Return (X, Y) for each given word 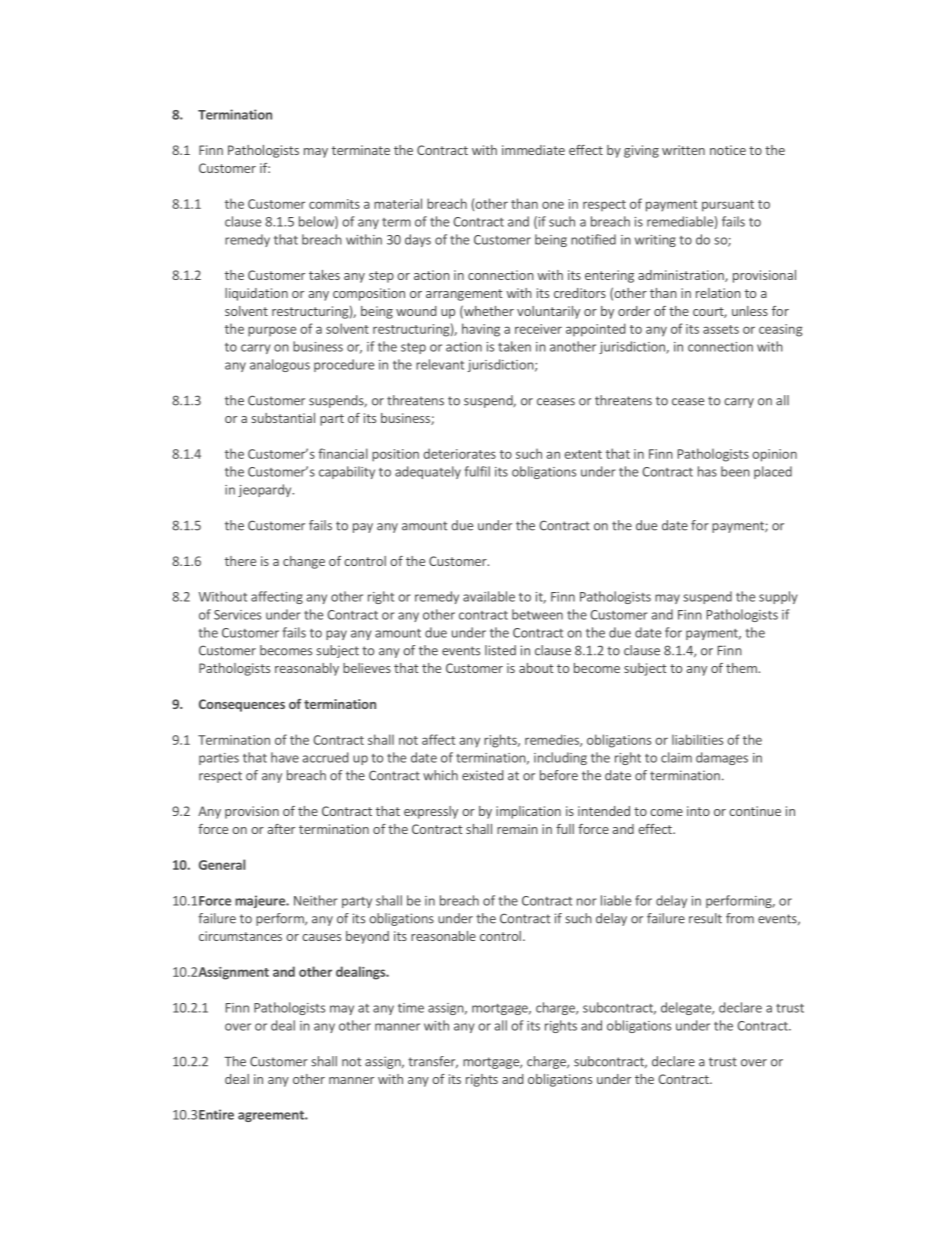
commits (334, 204)
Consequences (242, 705)
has (707, 471)
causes (321, 937)
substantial (283, 418)
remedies (553, 740)
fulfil (477, 471)
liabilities (697, 739)
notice (728, 150)
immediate (533, 150)
